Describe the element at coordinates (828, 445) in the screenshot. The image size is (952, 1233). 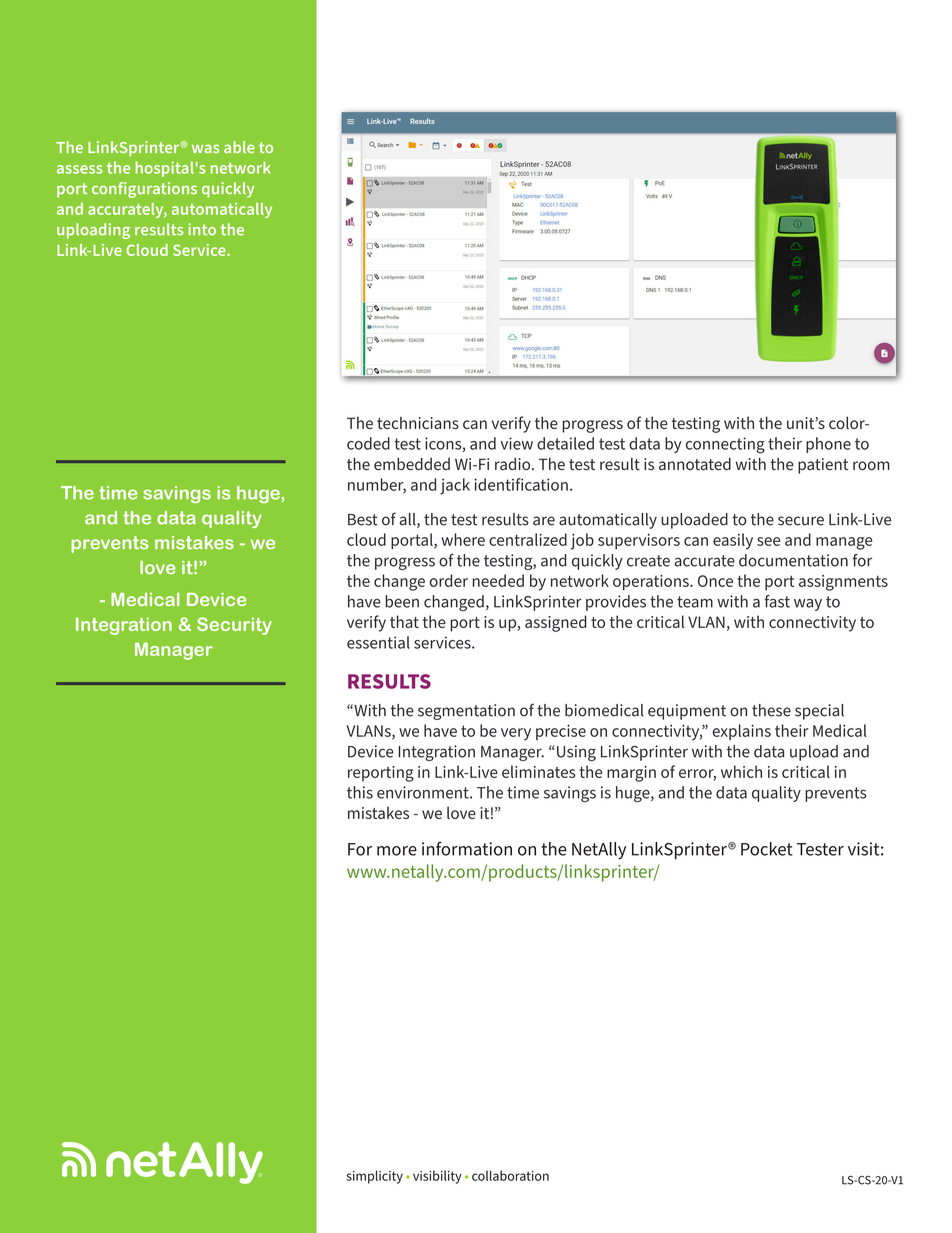
I see `phone` at that location.
